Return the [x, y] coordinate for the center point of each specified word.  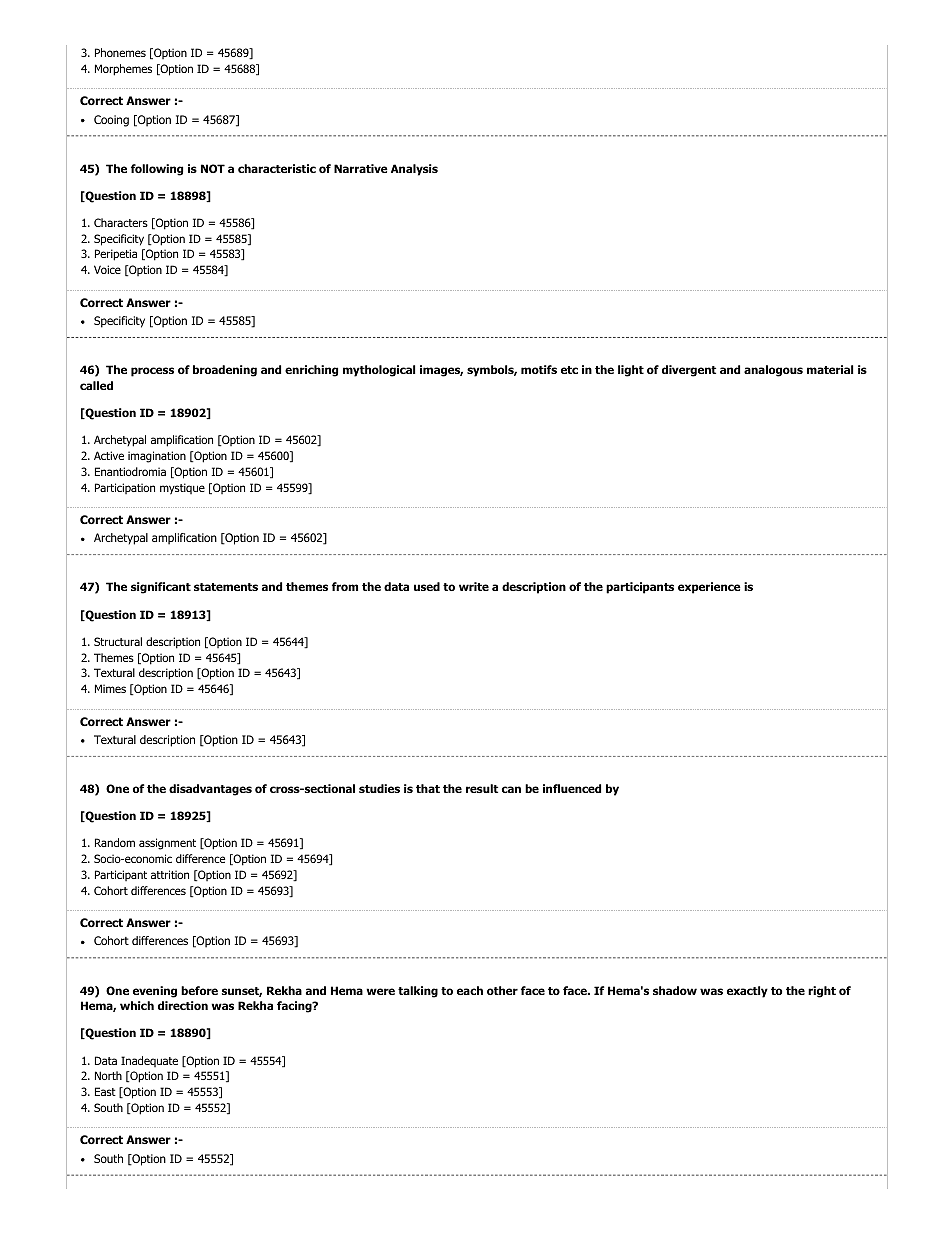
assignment [167, 844]
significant [161, 588]
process [152, 372]
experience [709, 588]
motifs [539, 369]
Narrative [361, 168]
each [470, 990]
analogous [773, 371]
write [474, 586]
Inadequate [149, 1061]
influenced [572, 788]
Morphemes [123, 70]
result [482, 788]
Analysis [414, 170]
